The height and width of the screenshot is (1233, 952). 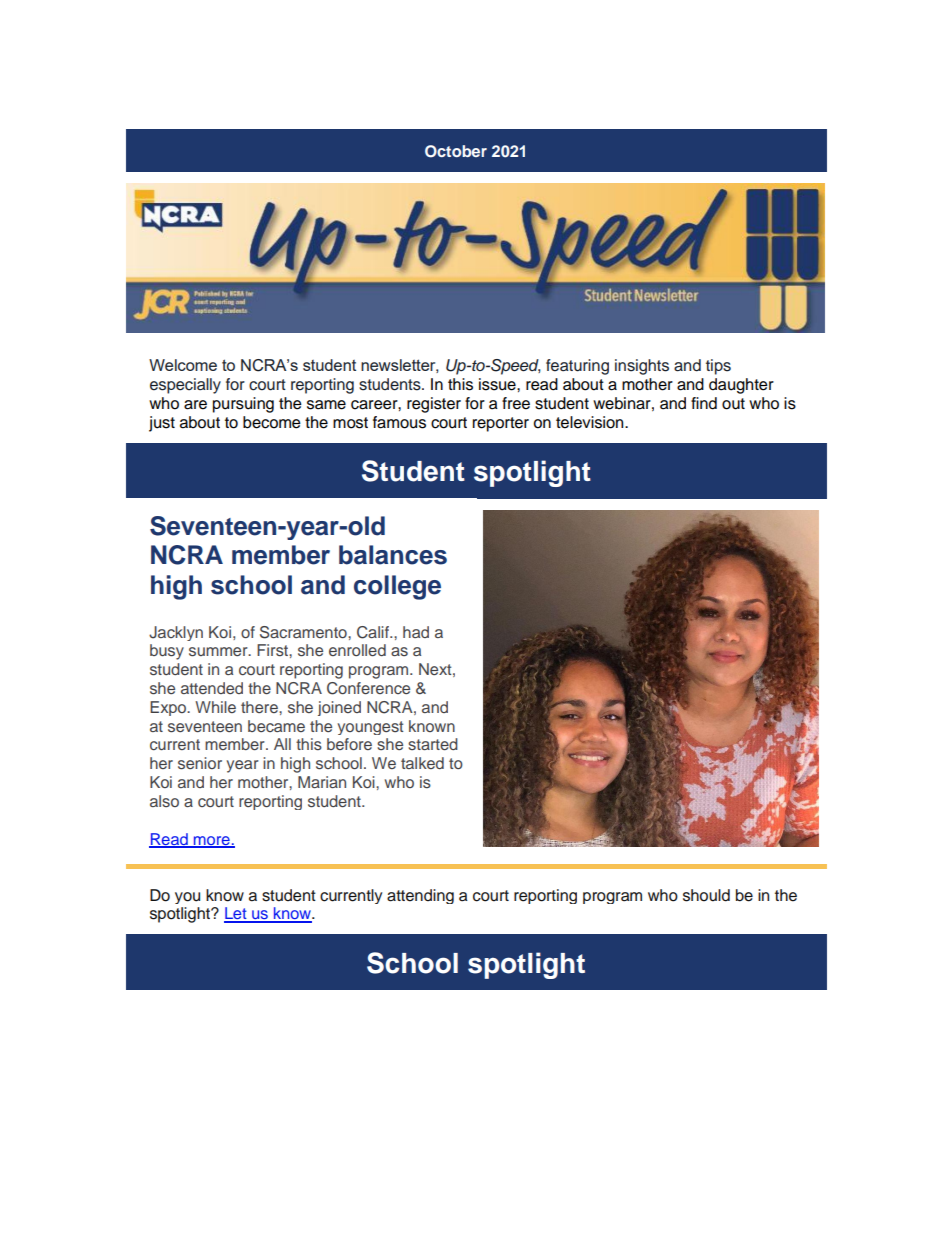 I want to click on attending, so click(x=420, y=896).
